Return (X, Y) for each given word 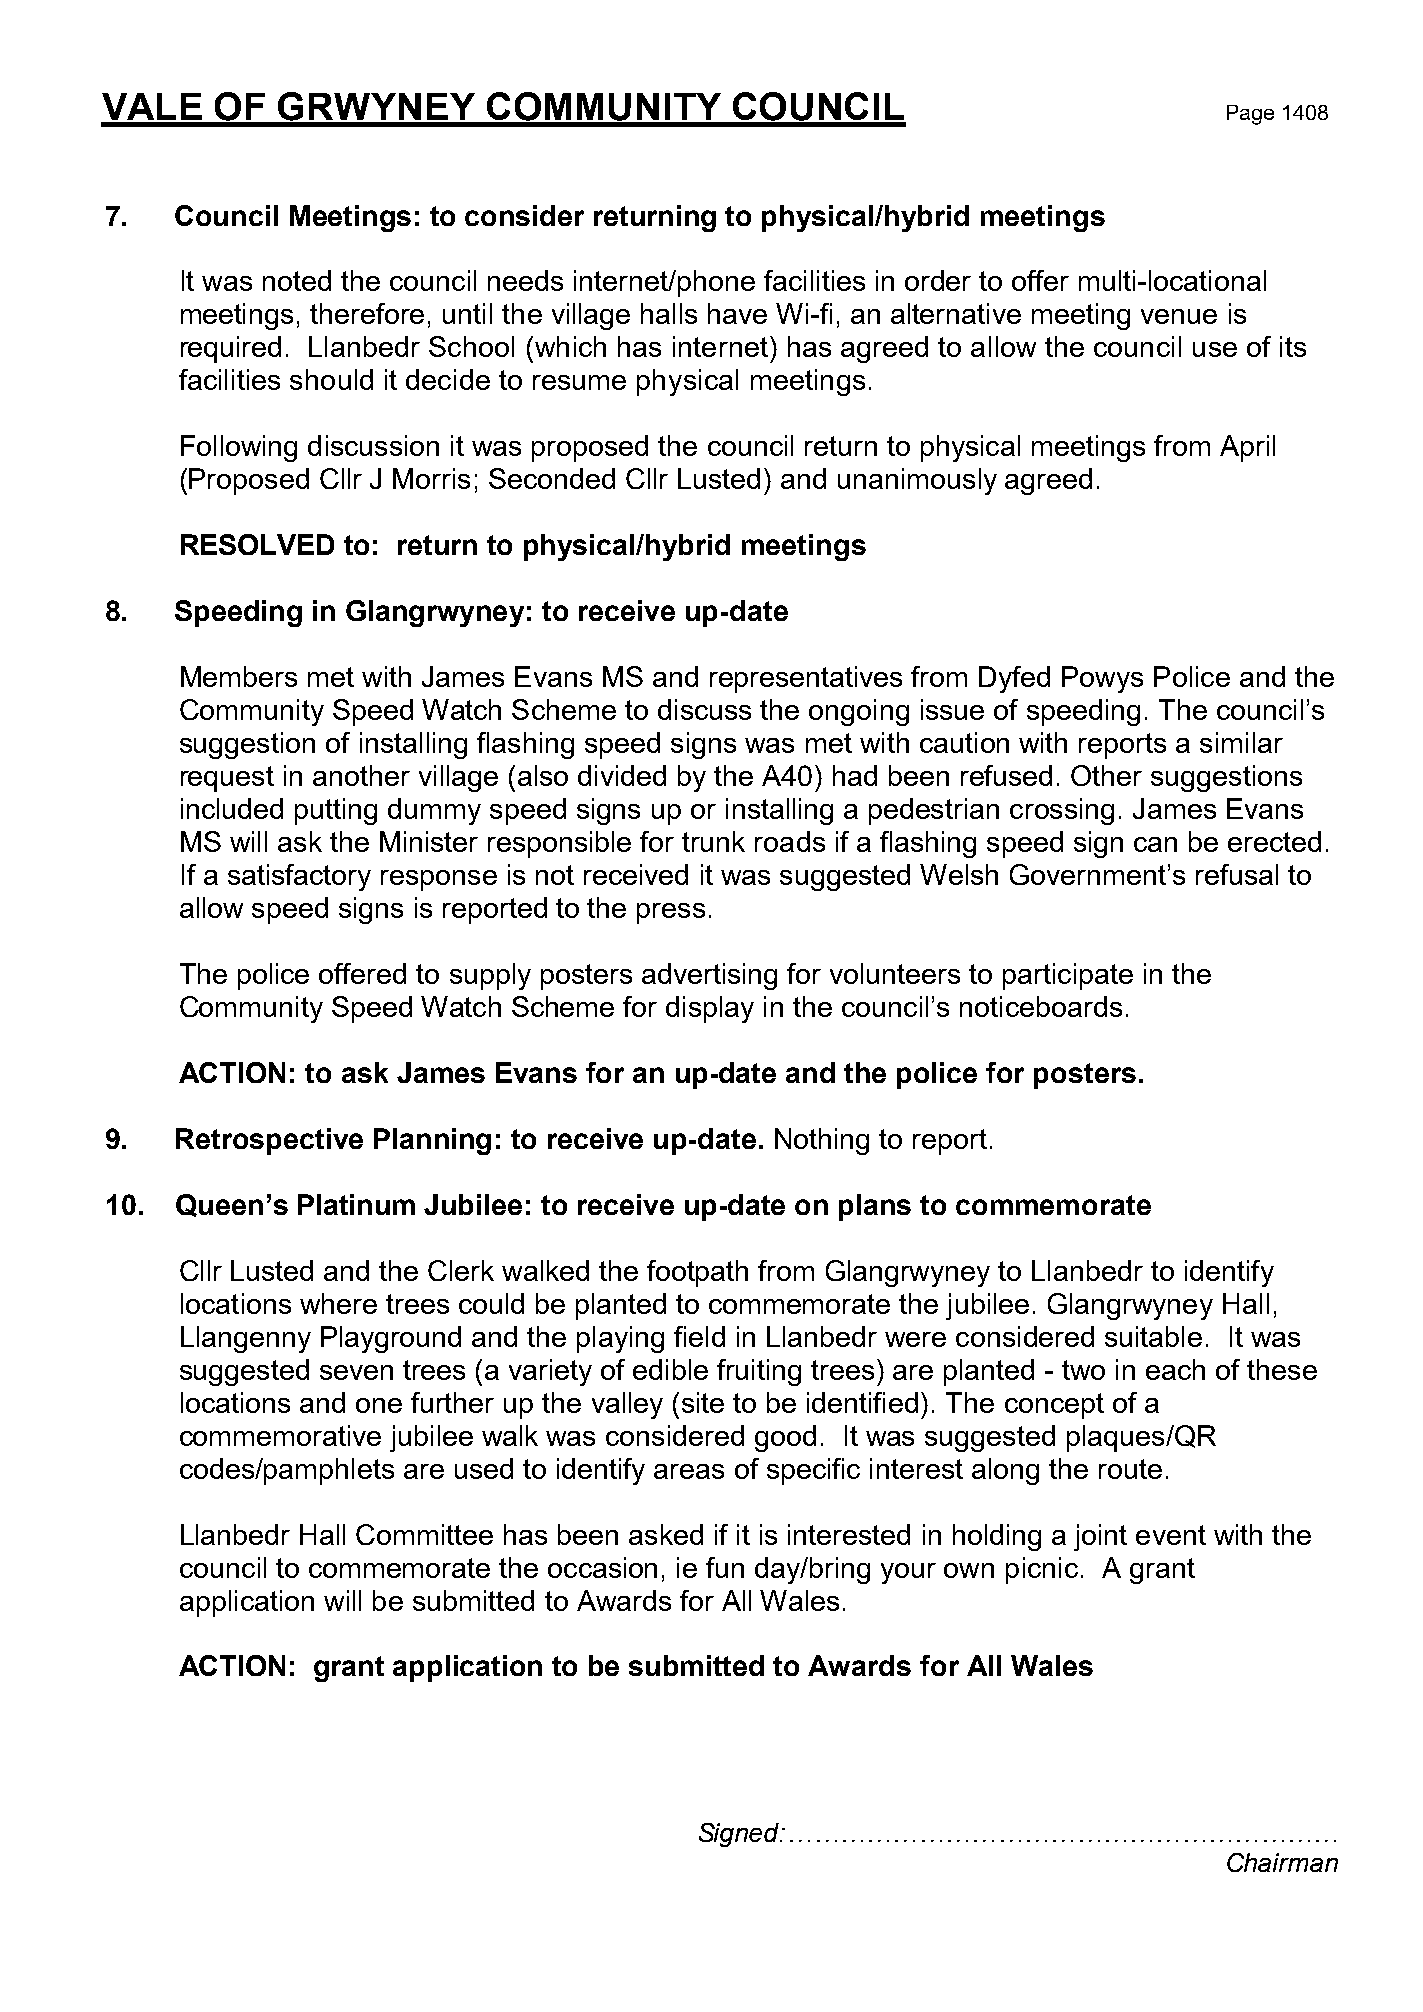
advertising (709, 976)
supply (490, 976)
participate (1068, 976)
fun (725, 1567)
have (737, 313)
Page (1250, 115)
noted (297, 280)
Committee (424, 1534)
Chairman (1282, 1862)
